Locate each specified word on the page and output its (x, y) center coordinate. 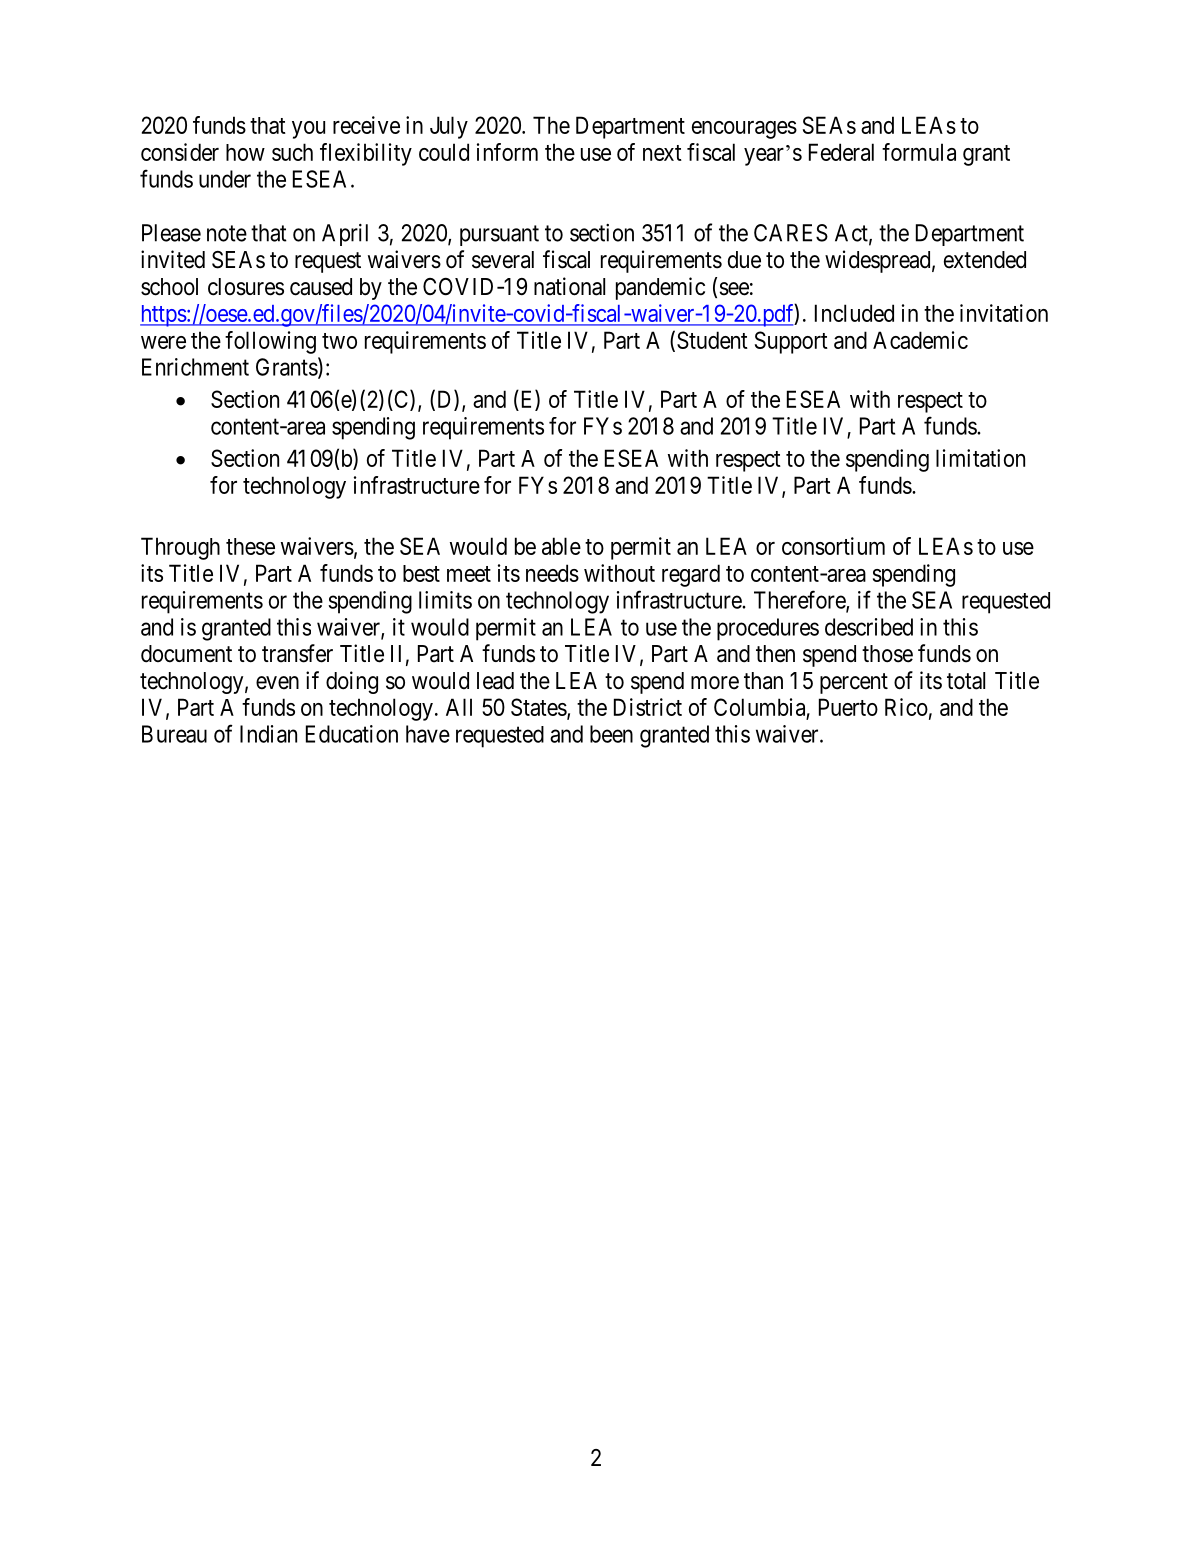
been (611, 734)
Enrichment (195, 367)
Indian (268, 734)
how (245, 152)
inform (507, 152)
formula (919, 152)
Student (712, 340)
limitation (980, 458)
